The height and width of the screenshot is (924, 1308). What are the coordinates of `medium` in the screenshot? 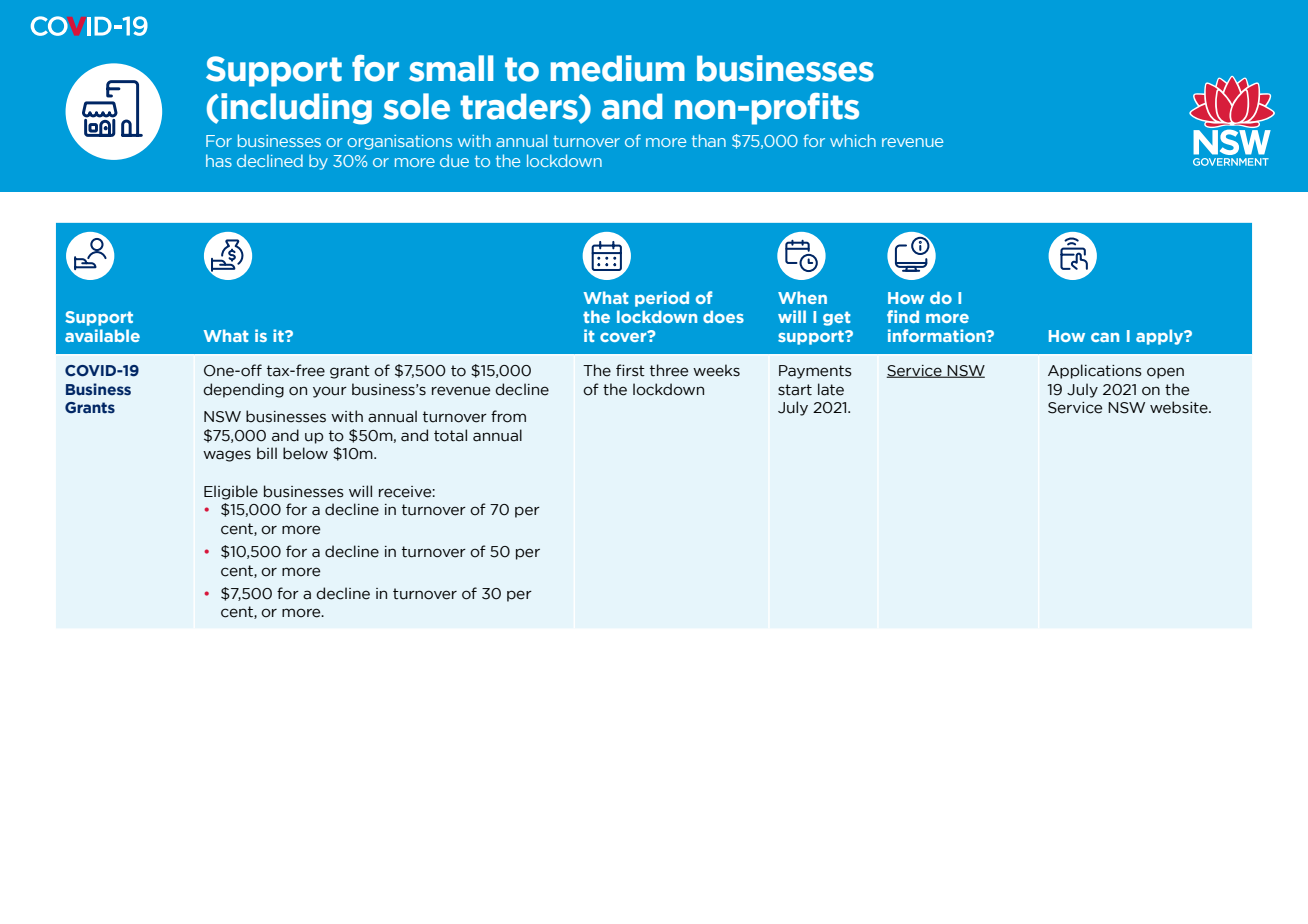 It's located at (618, 68).
